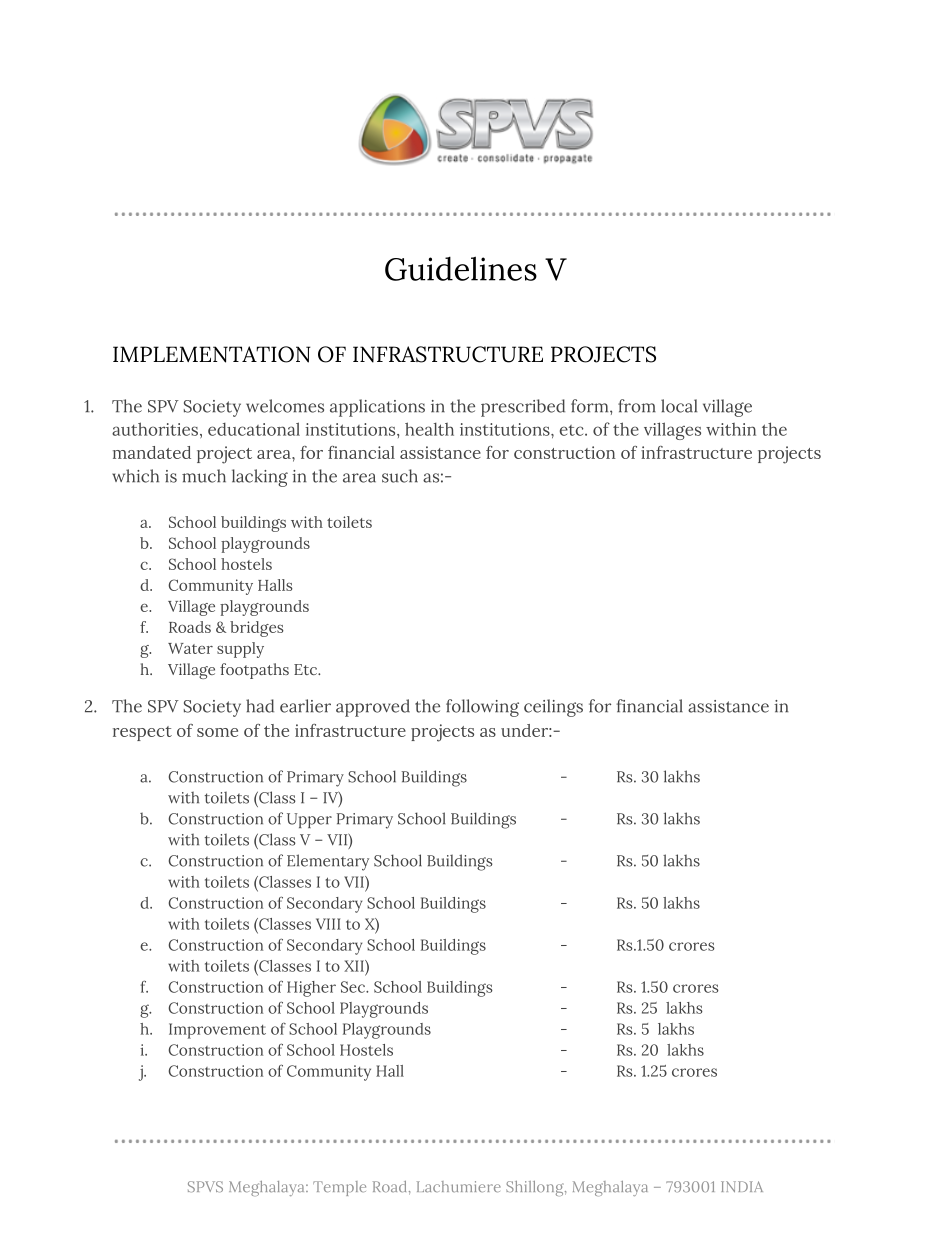  Describe the element at coordinates (339, 1188) in the screenshot. I see `Temple` at that location.
